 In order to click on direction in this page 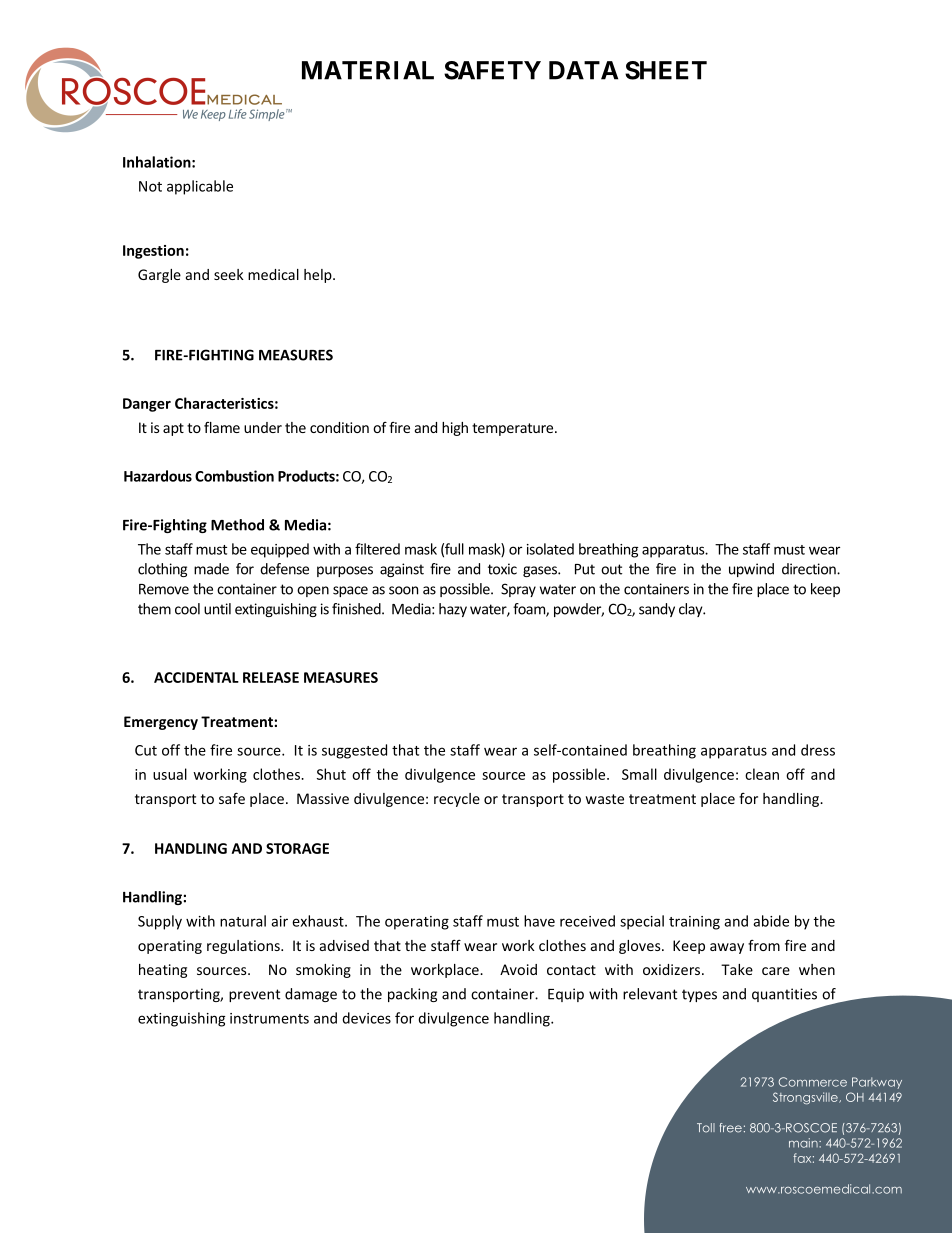, I will do `click(810, 569)`.
